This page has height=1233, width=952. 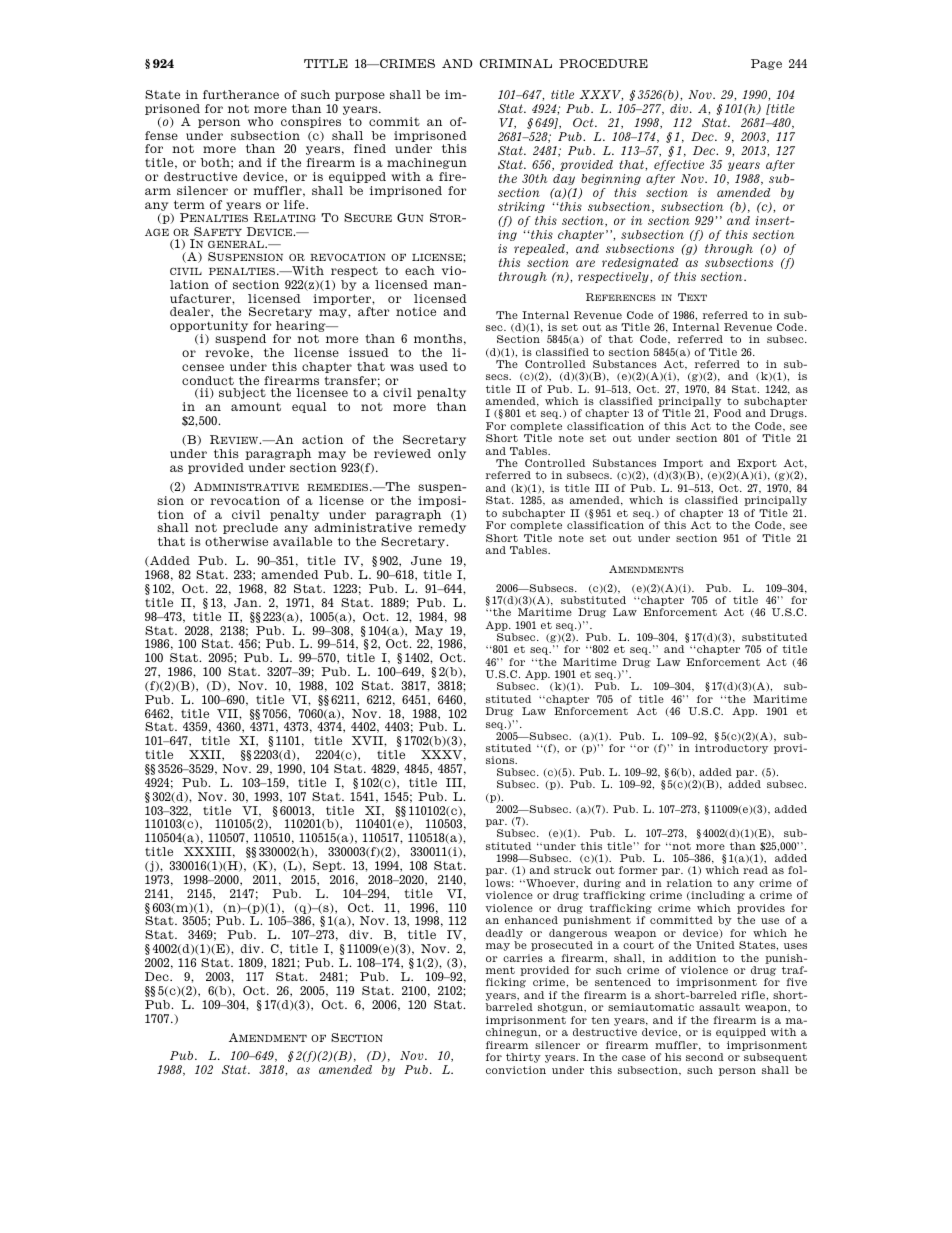 What do you see at coordinates (241, 94) in the page?
I see `furtherance` at bounding box center [241, 94].
